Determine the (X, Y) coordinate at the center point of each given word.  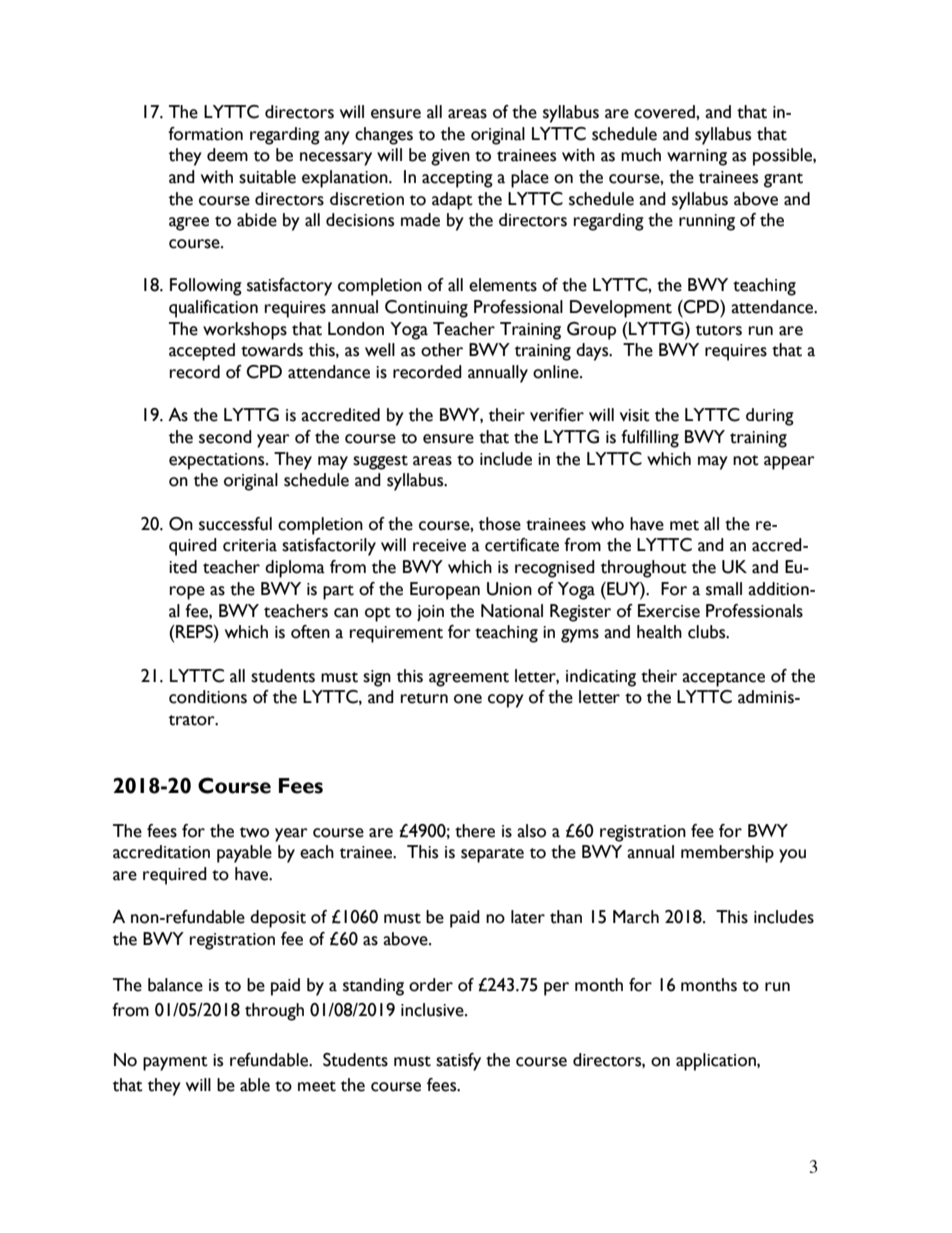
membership (727, 854)
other (442, 350)
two (254, 832)
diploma (295, 569)
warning (697, 157)
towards (272, 350)
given (450, 157)
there (475, 831)
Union (509, 589)
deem (227, 155)
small (724, 589)
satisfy (458, 1062)
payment (175, 1063)
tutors (719, 330)
